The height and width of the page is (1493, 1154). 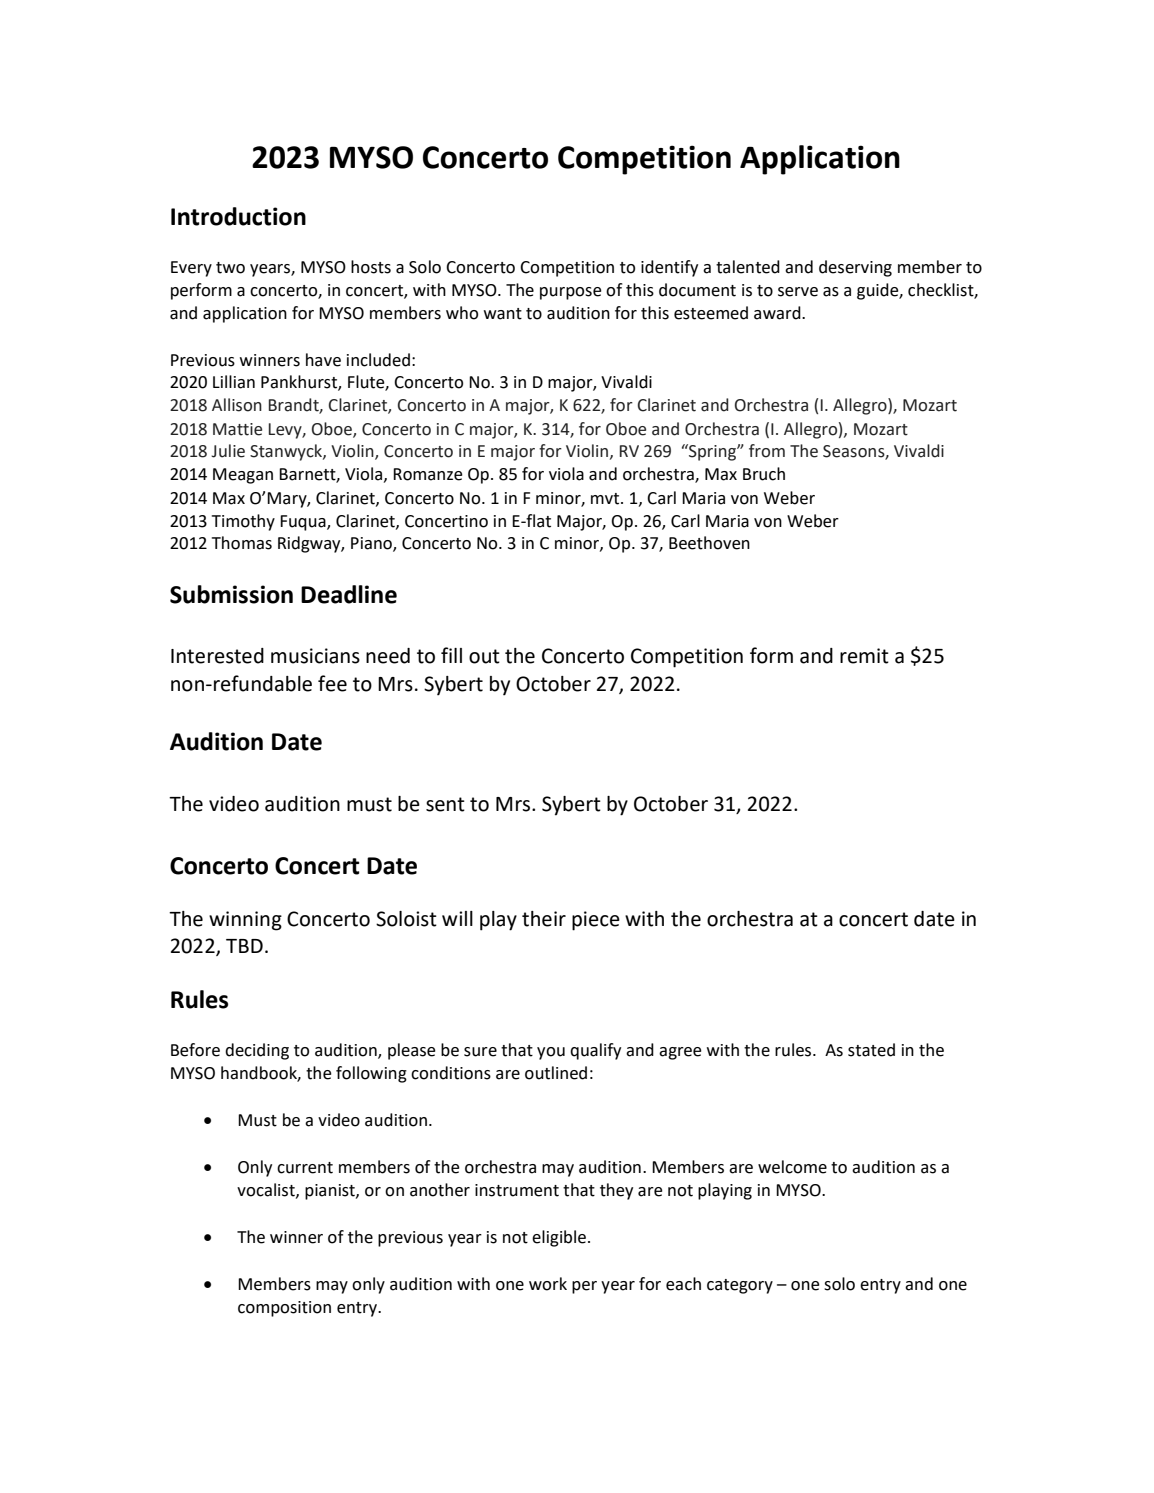 I want to click on remit, so click(x=864, y=656).
